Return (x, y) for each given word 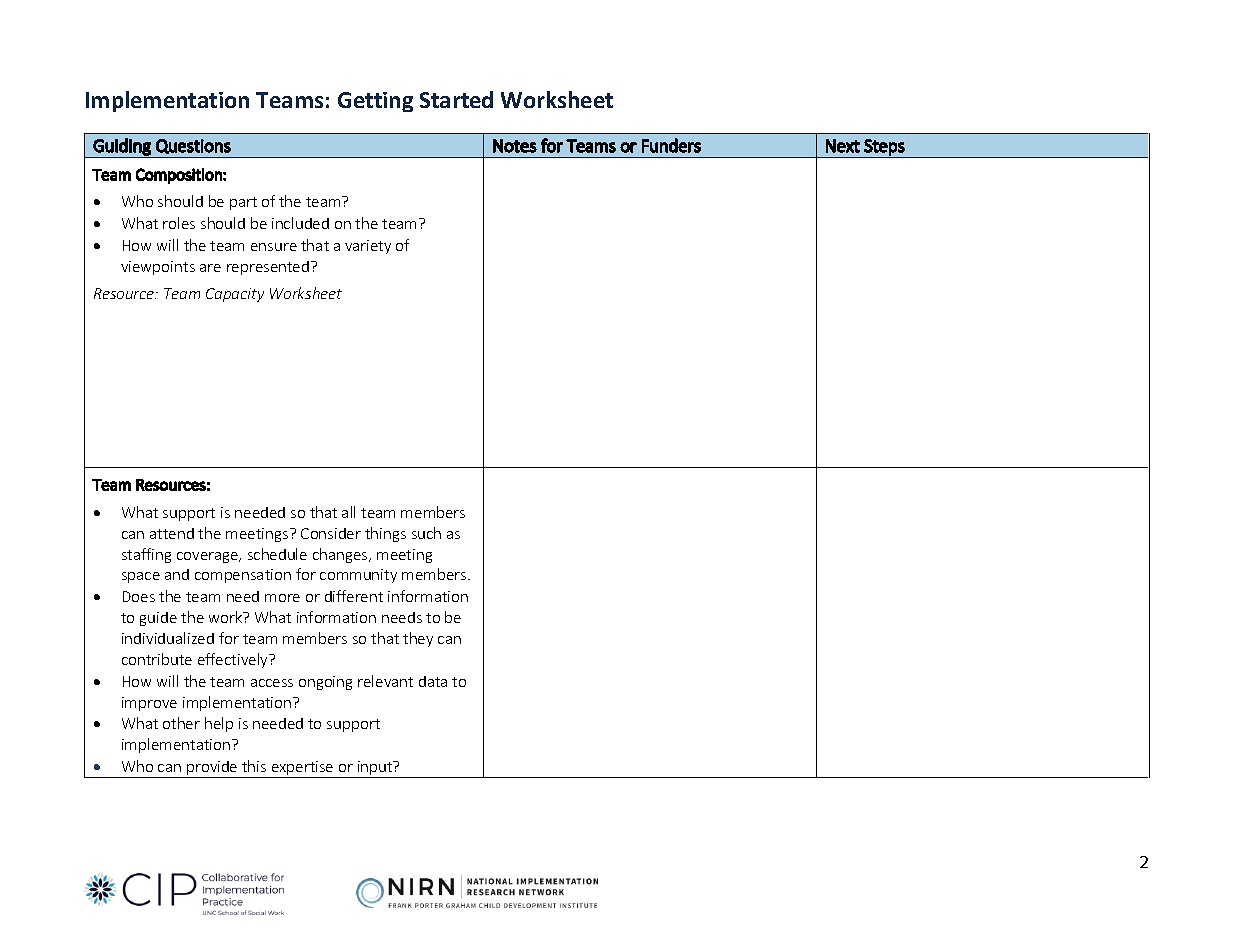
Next (843, 146)
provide (212, 769)
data (433, 681)
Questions (193, 146)
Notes (515, 146)
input (375, 769)
